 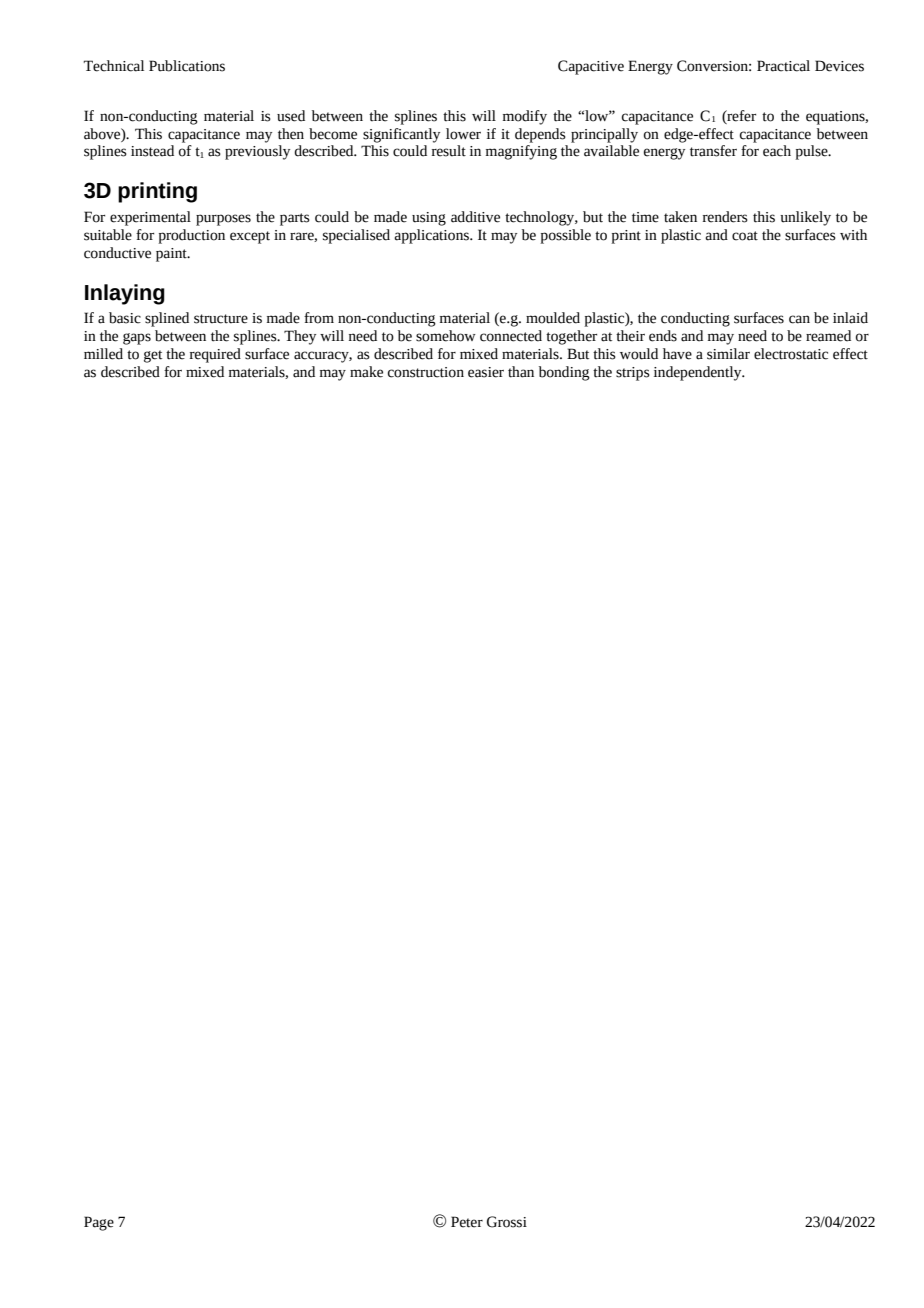 What do you see at coordinates (486, 372) in the screenshot?
I see `easier` at bounding box center [486, 372].
